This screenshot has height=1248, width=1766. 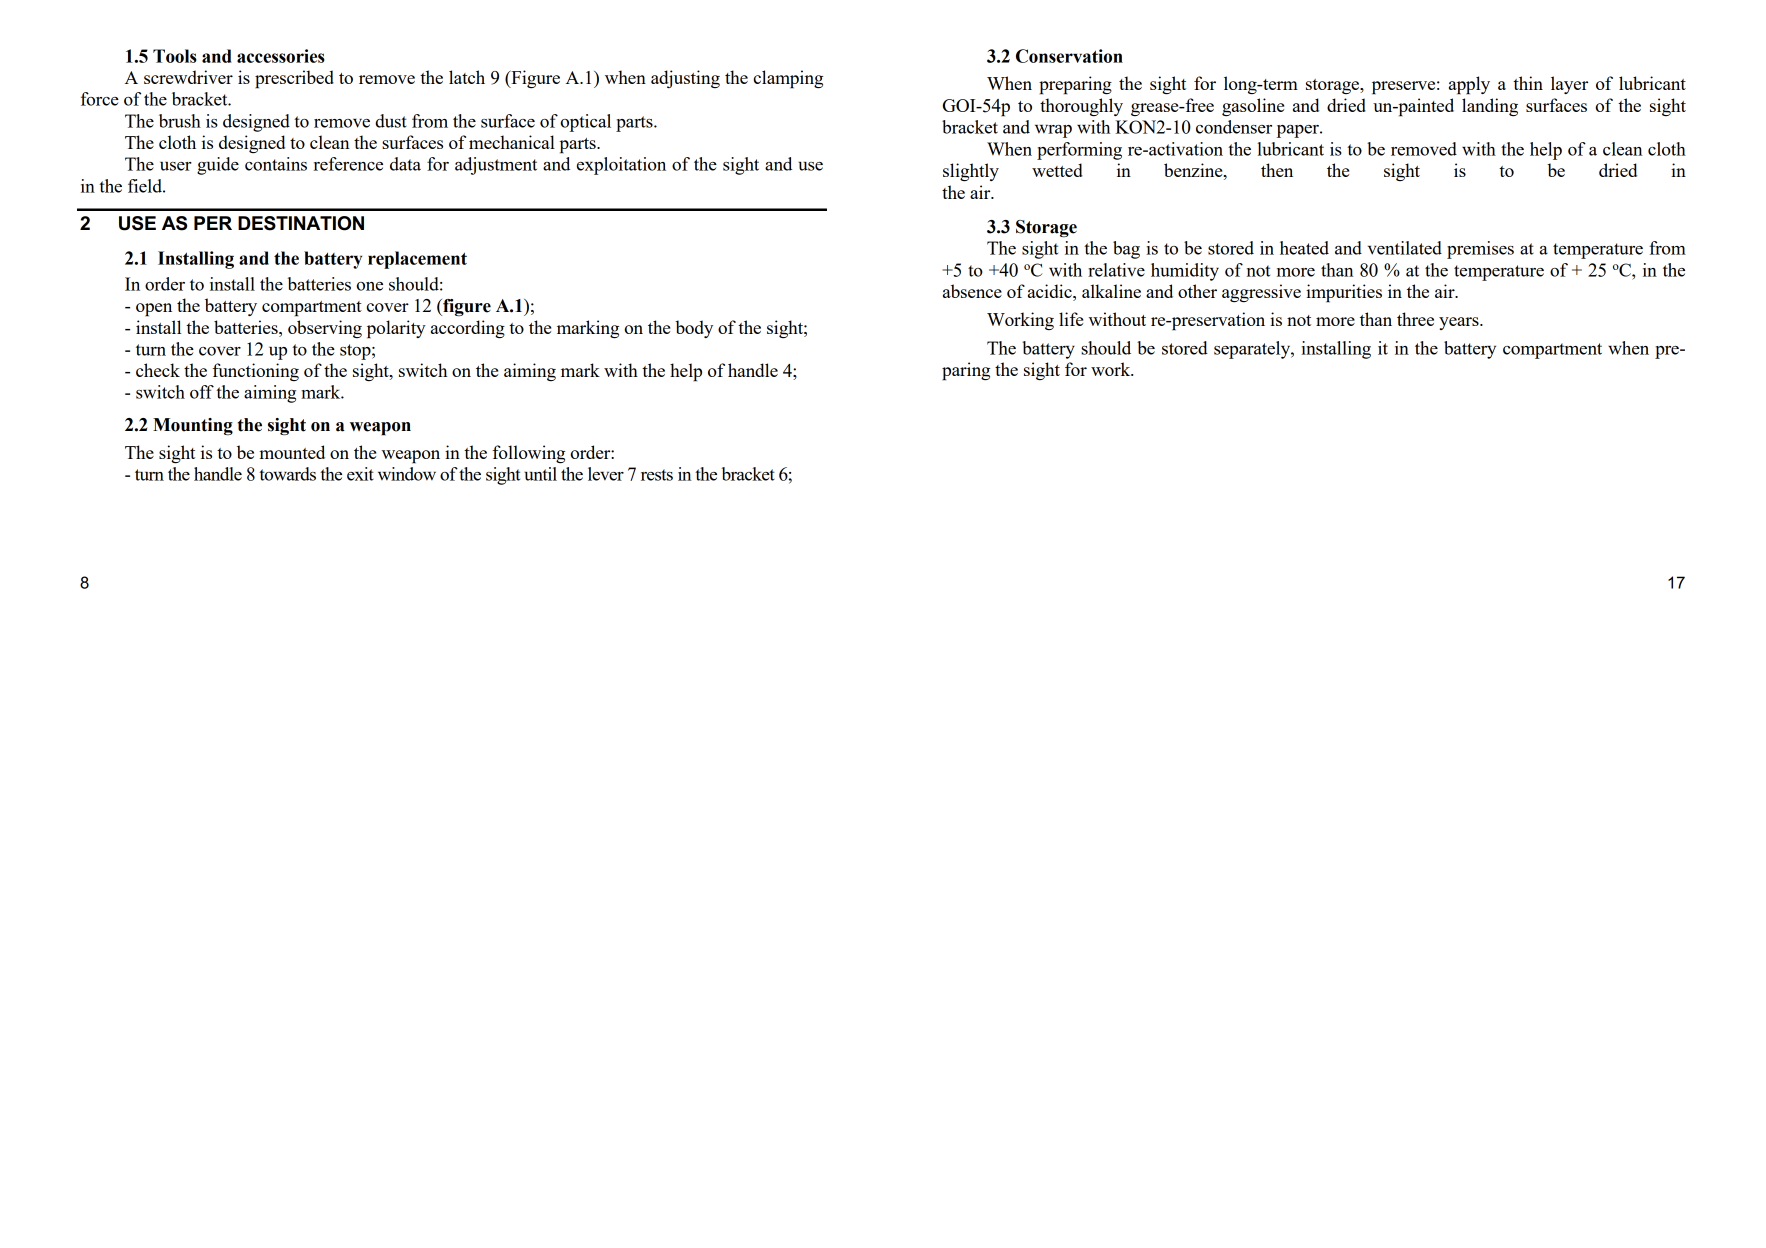 I want to click on apply, so click(x=1469, y=85).
